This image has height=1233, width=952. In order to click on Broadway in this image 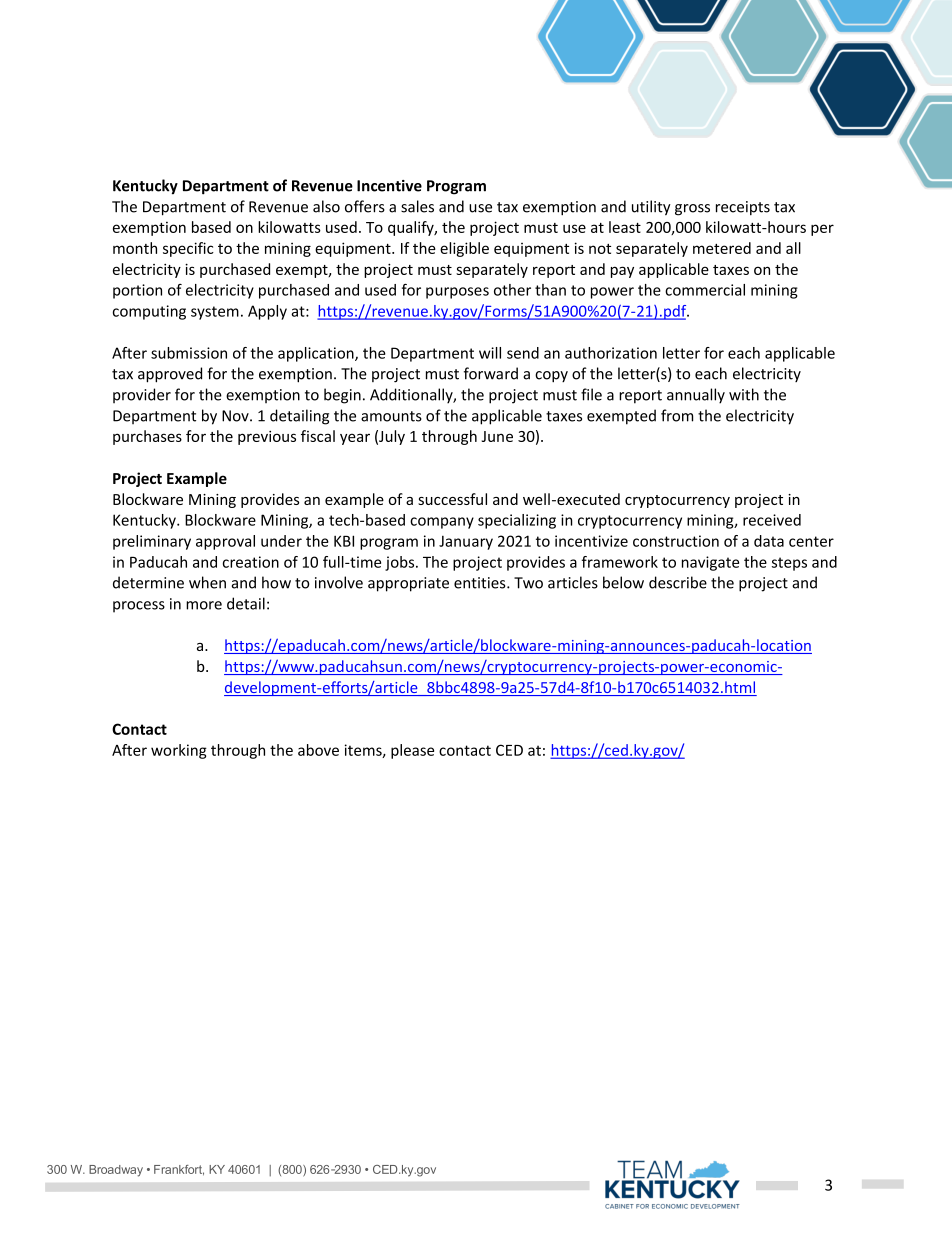, I will do `click(116, 1171)`.
